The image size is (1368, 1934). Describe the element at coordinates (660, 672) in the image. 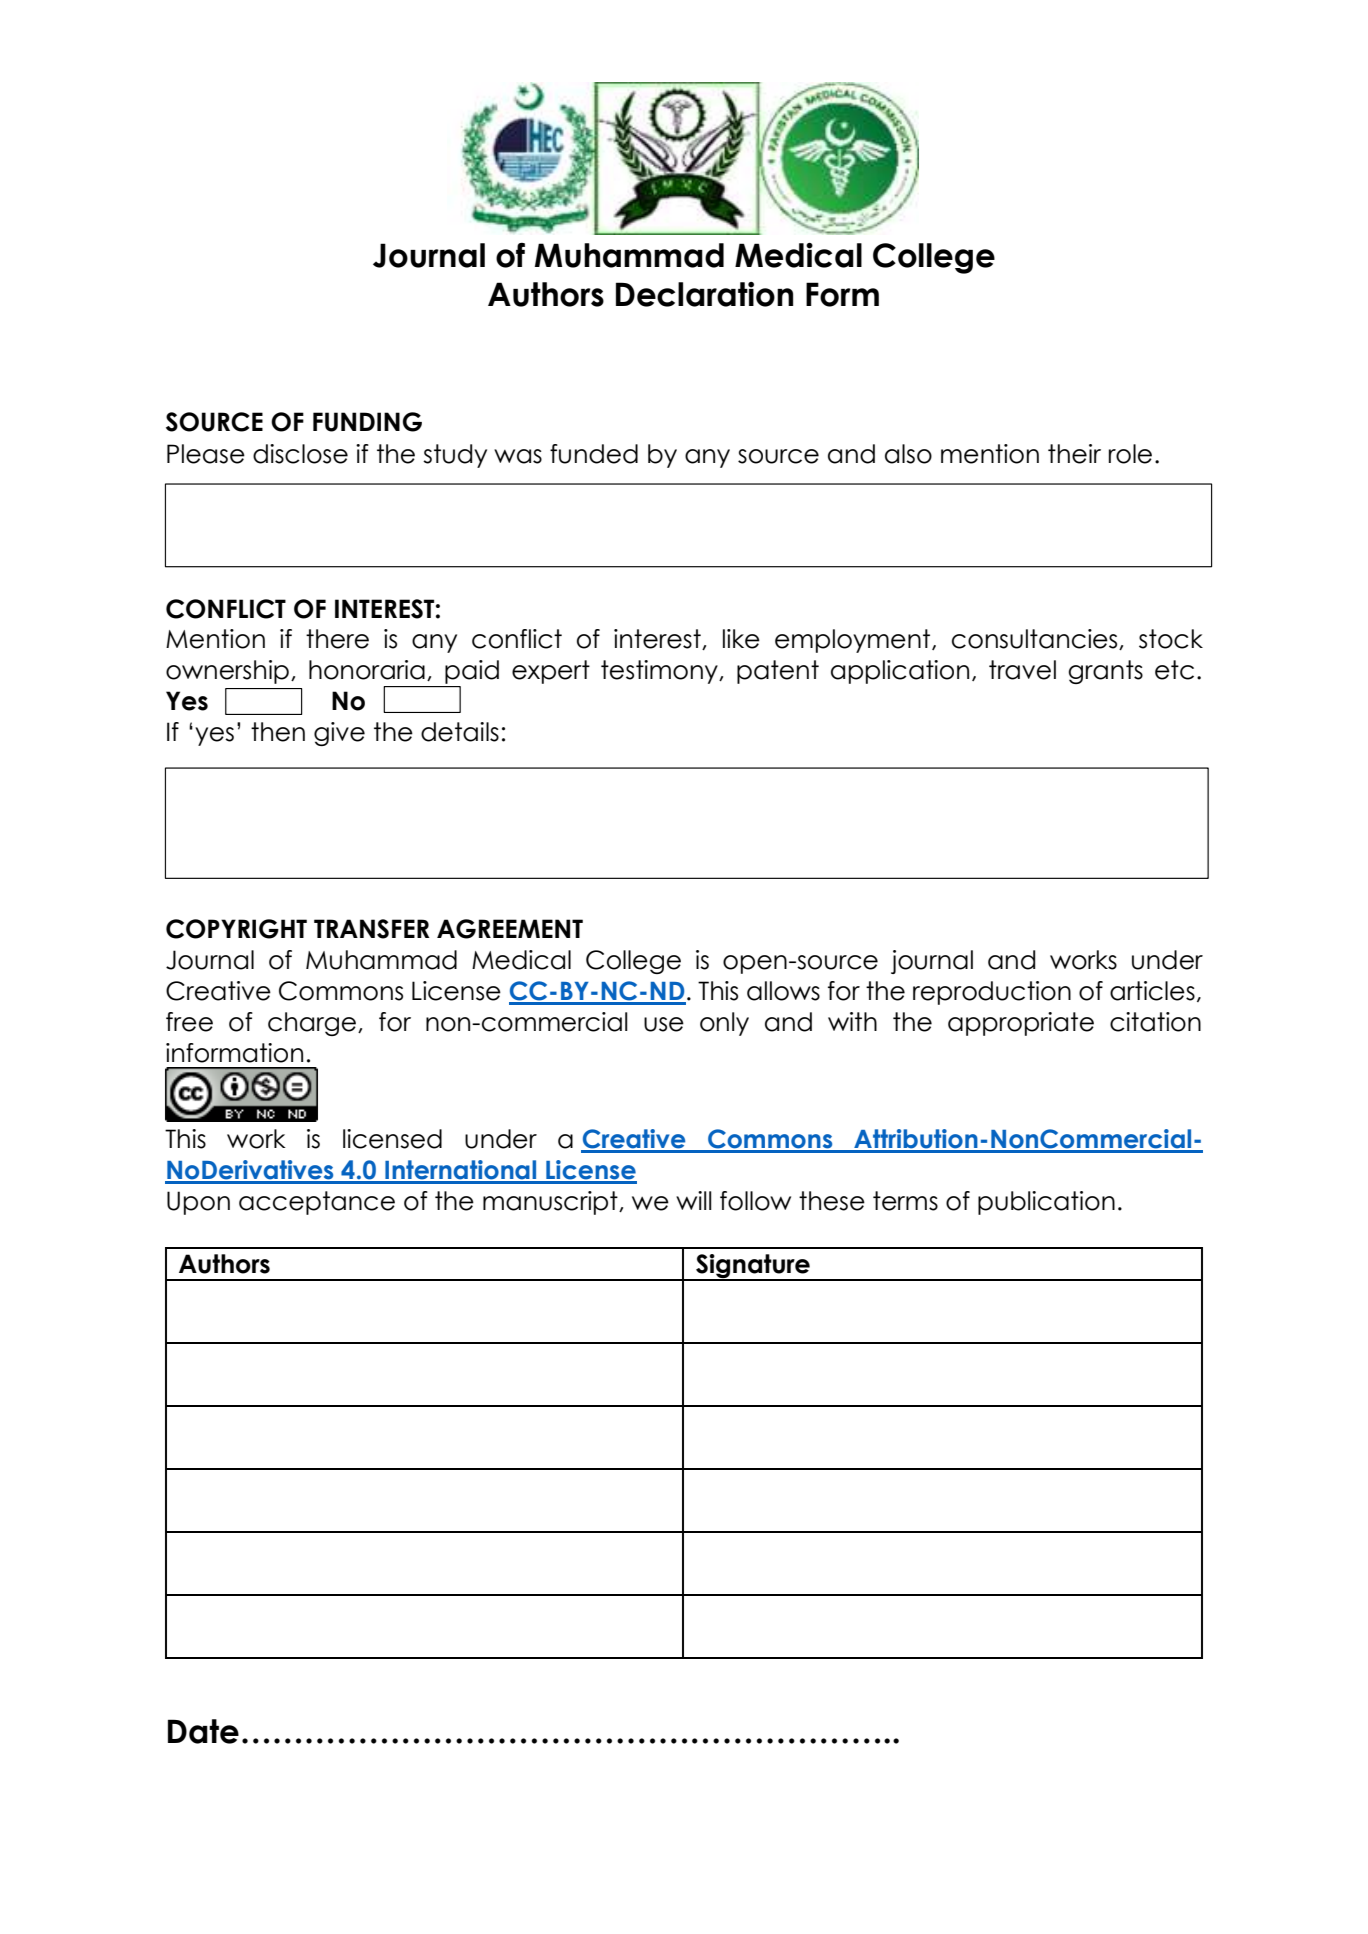

I see `testimony` at that location.
